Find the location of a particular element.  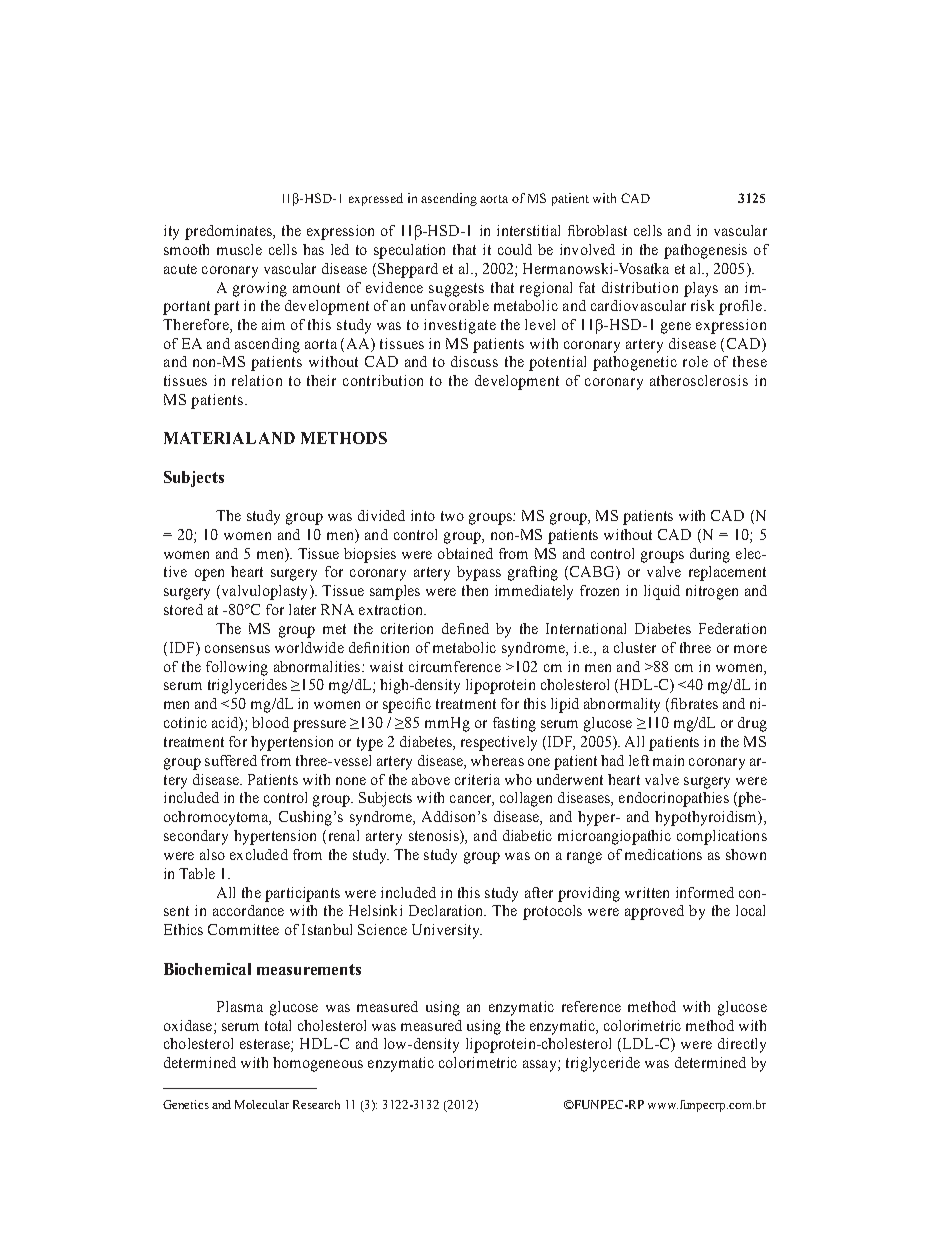

predominates is located at coordinates (229, 232).
